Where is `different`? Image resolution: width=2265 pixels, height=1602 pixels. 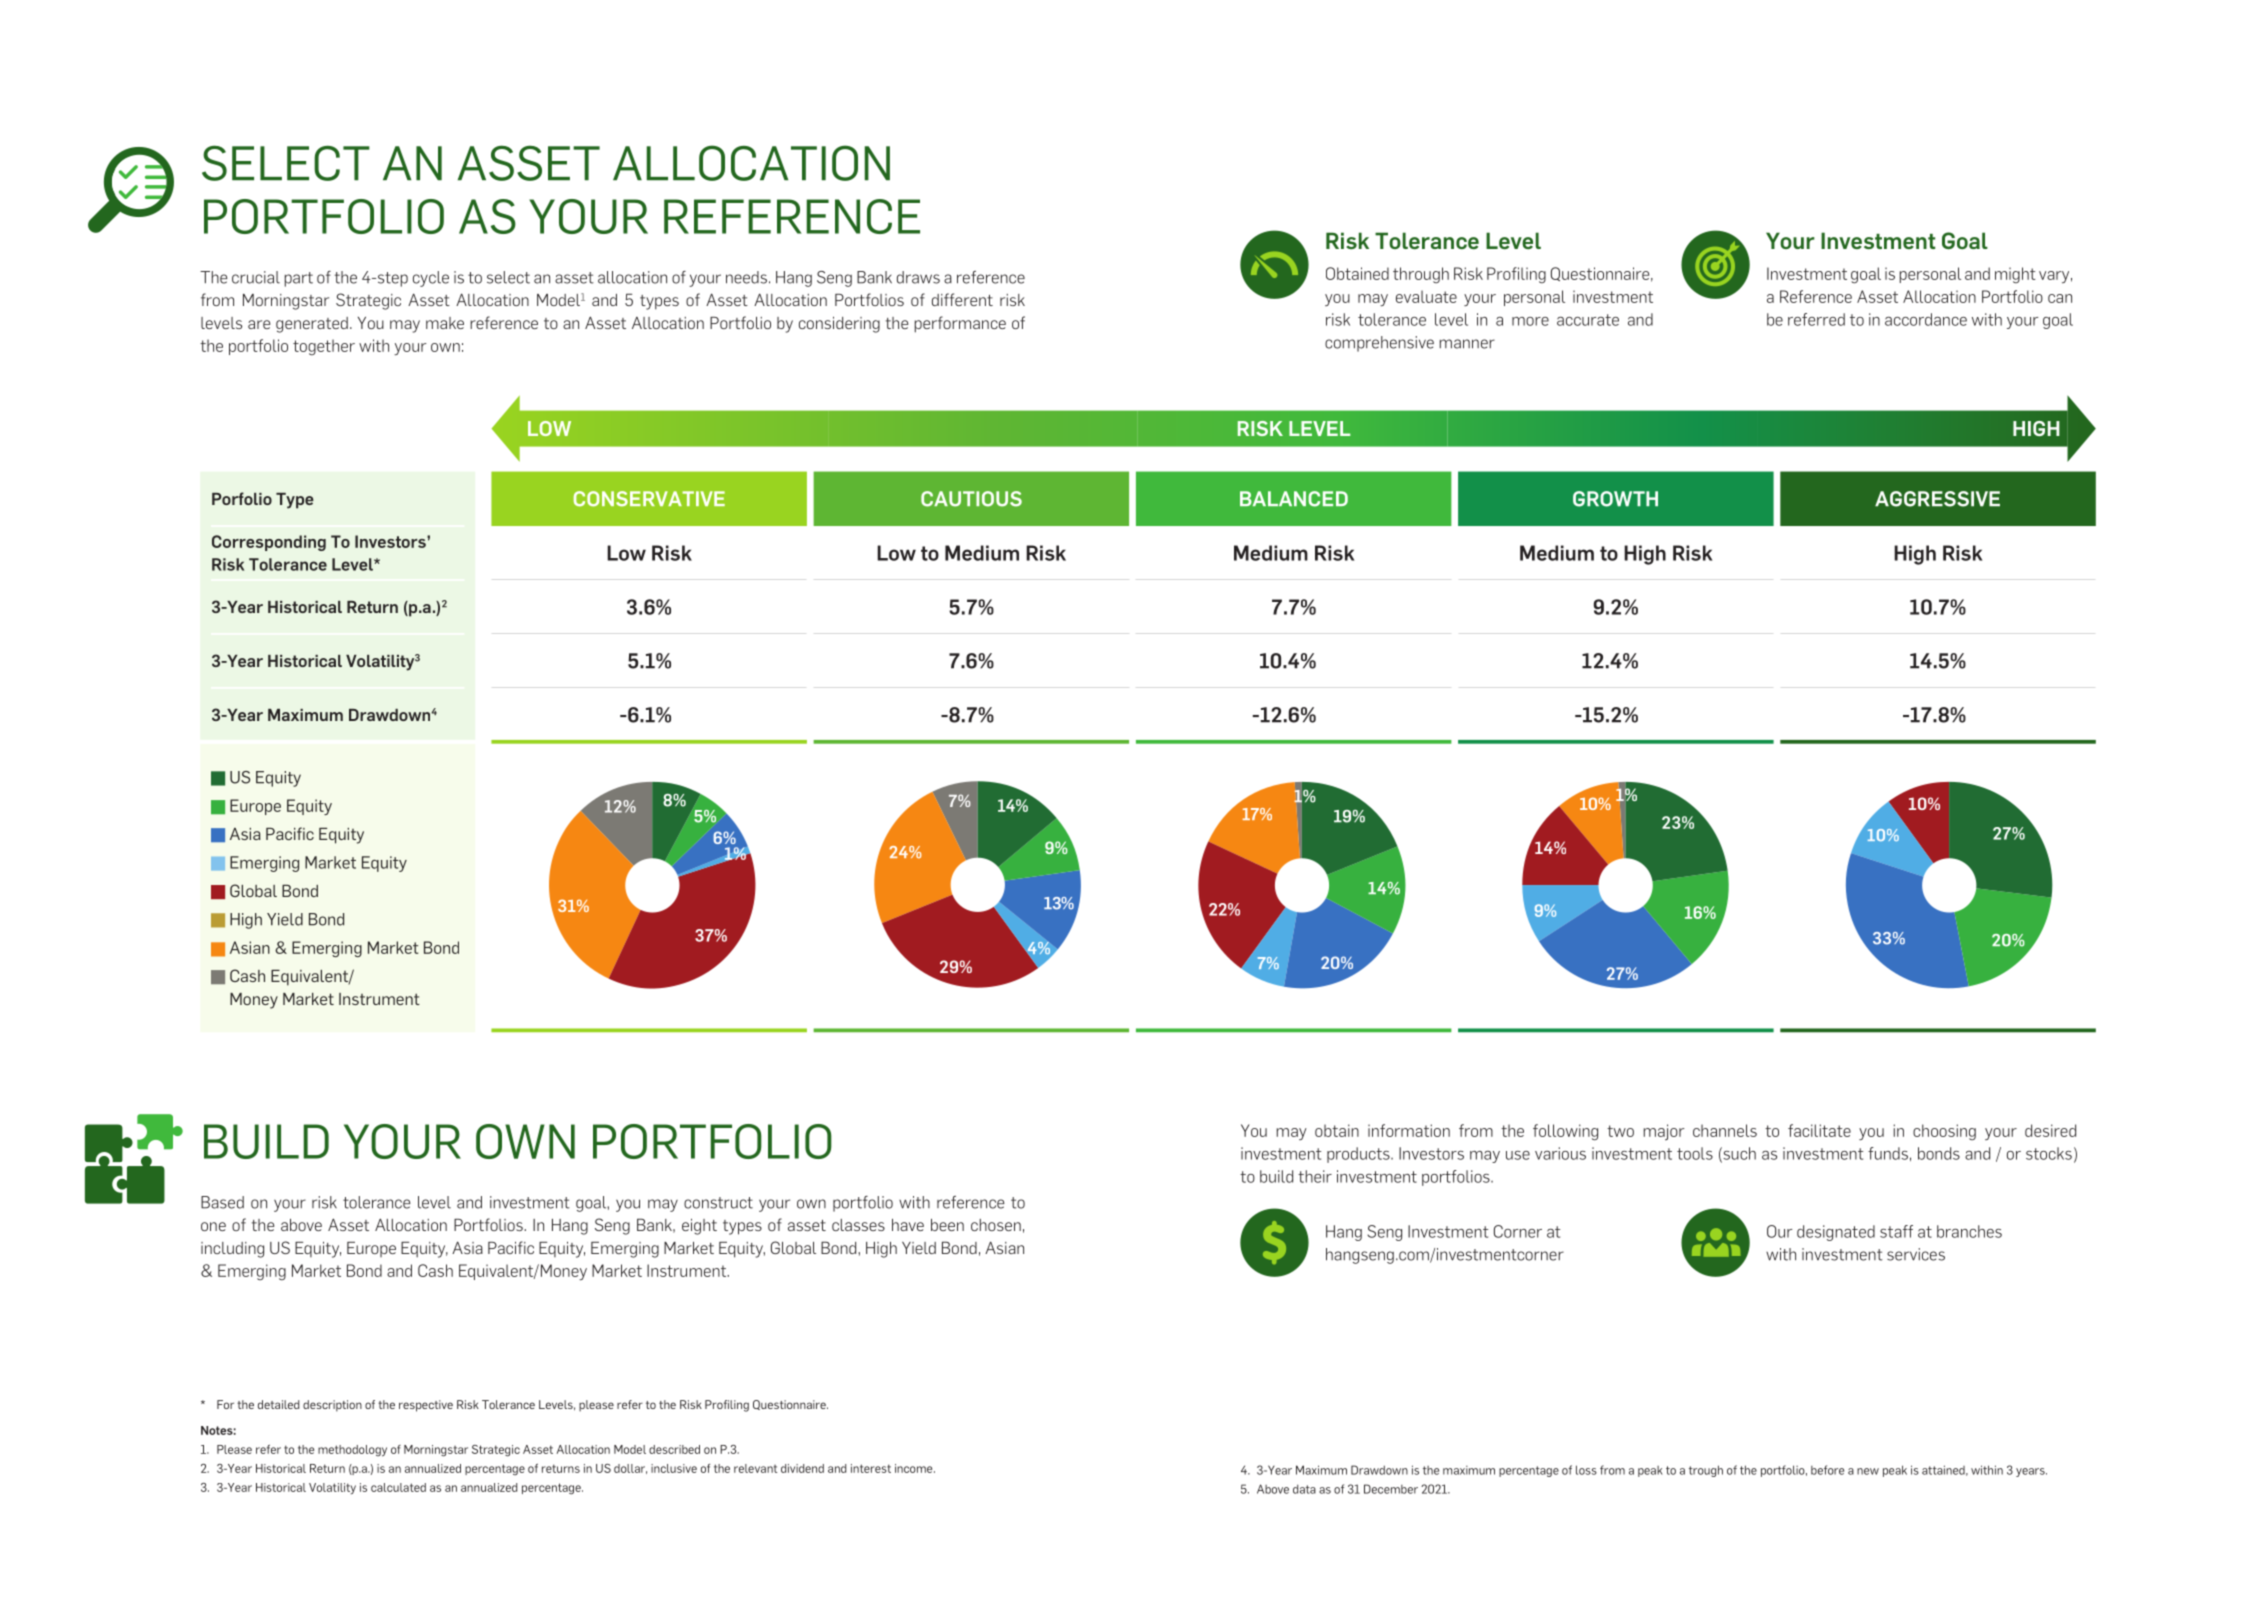
different is located at coordinates (962, 299).
